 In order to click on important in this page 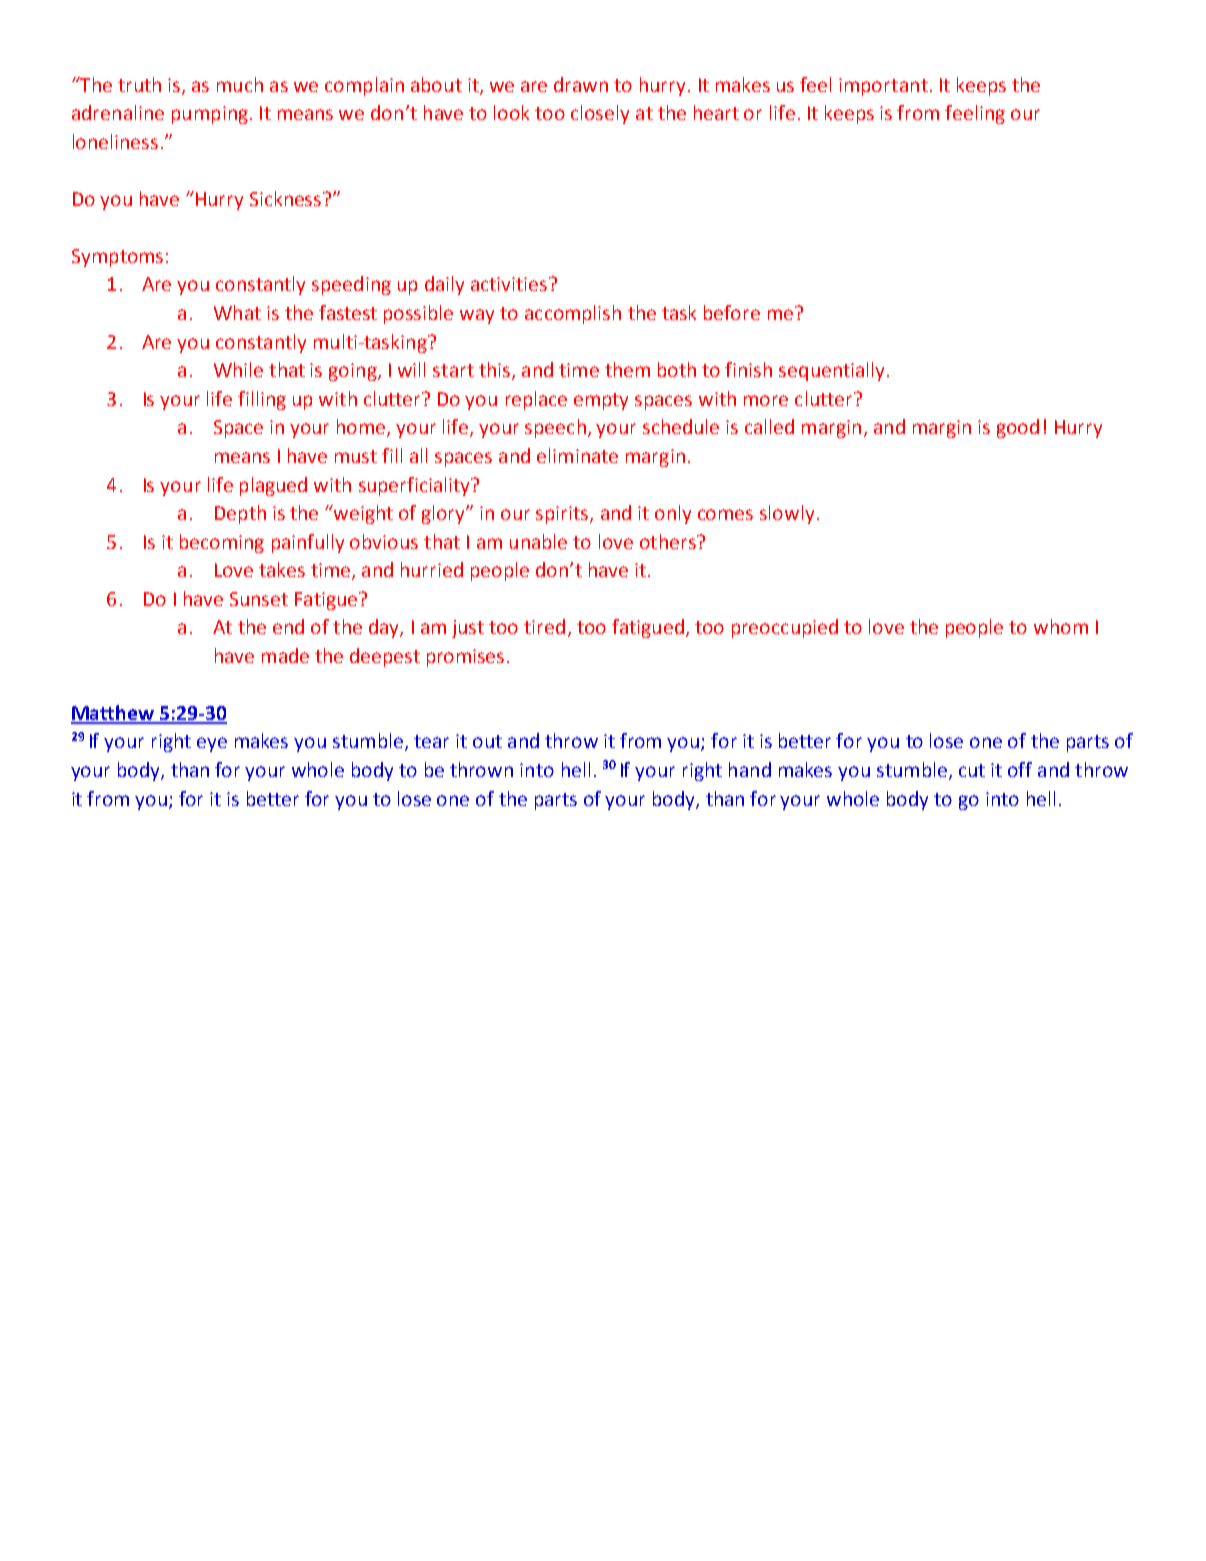, I will do `click(883, 87)`.
